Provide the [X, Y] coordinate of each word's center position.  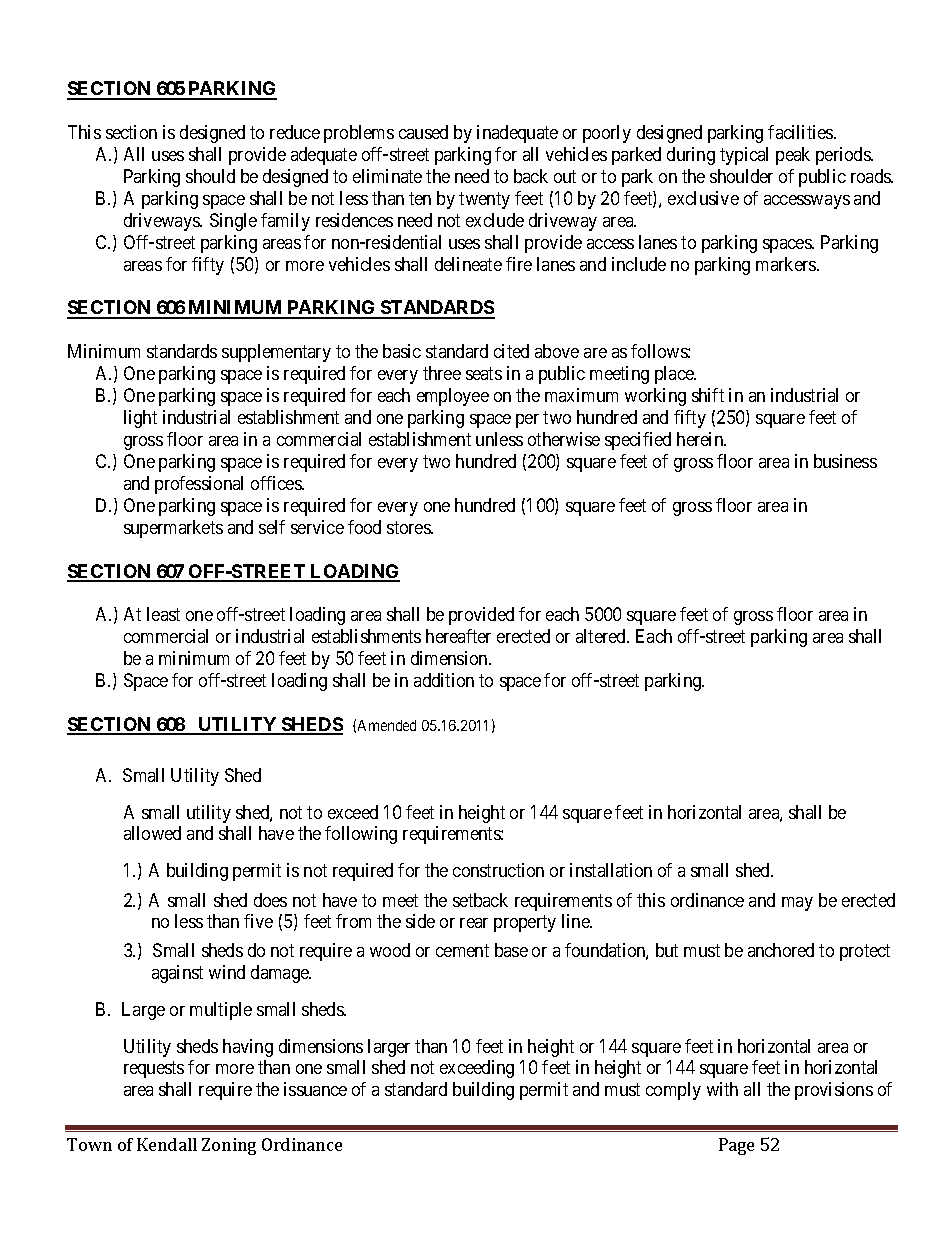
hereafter [458, 636]
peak [793, 156]
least [163, 614]
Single [233, 222]
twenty [484, 200]
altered [602, 636]
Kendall [167, 1144]
